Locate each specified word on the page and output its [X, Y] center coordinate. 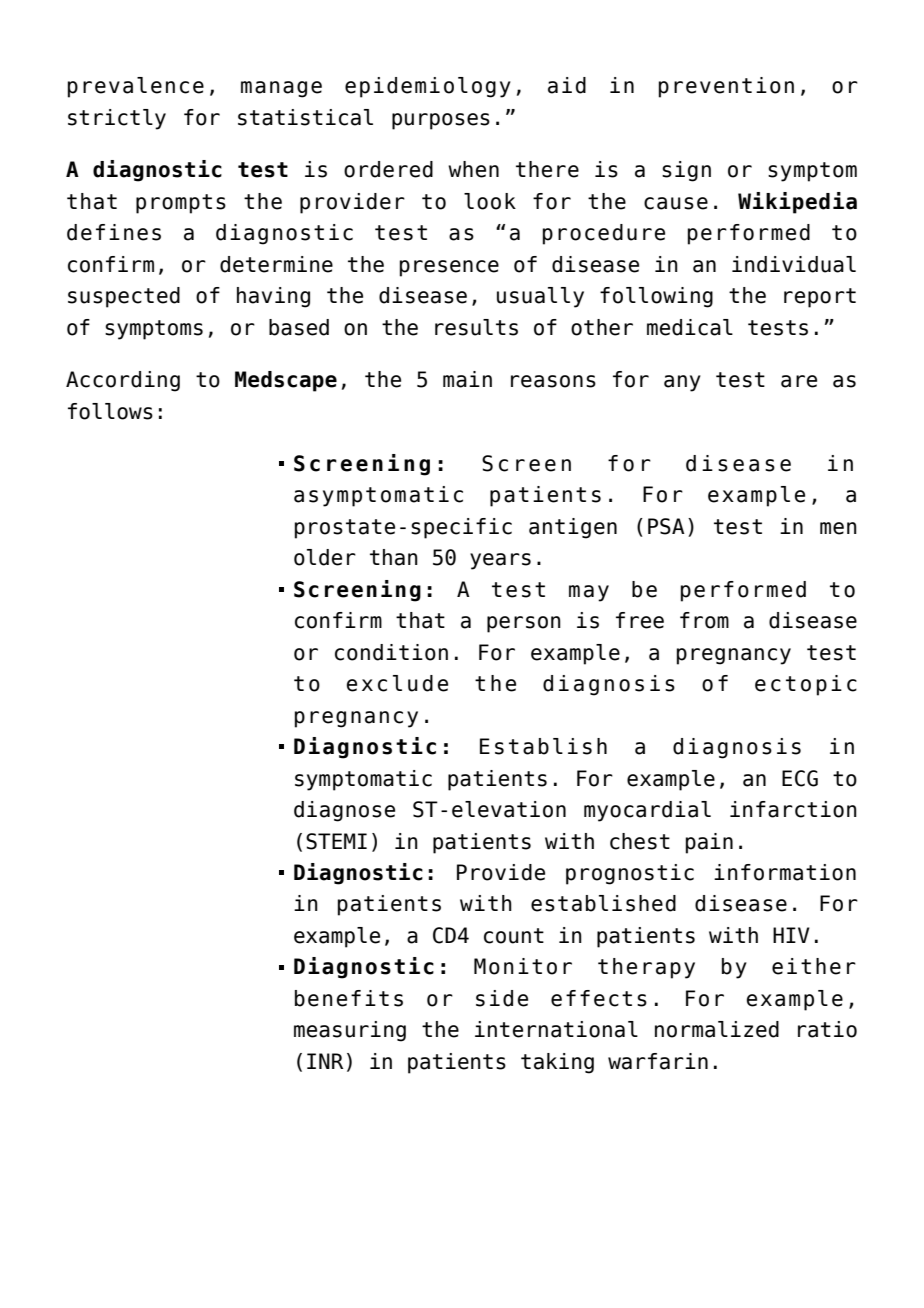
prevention [726, 87]
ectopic [806, 685]
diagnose [344, 811]
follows [110, 411]
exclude [397, 683]
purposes [441, 121]
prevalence [136, 87]
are [799, 381]
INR [325, 1061]
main [467, 379]
